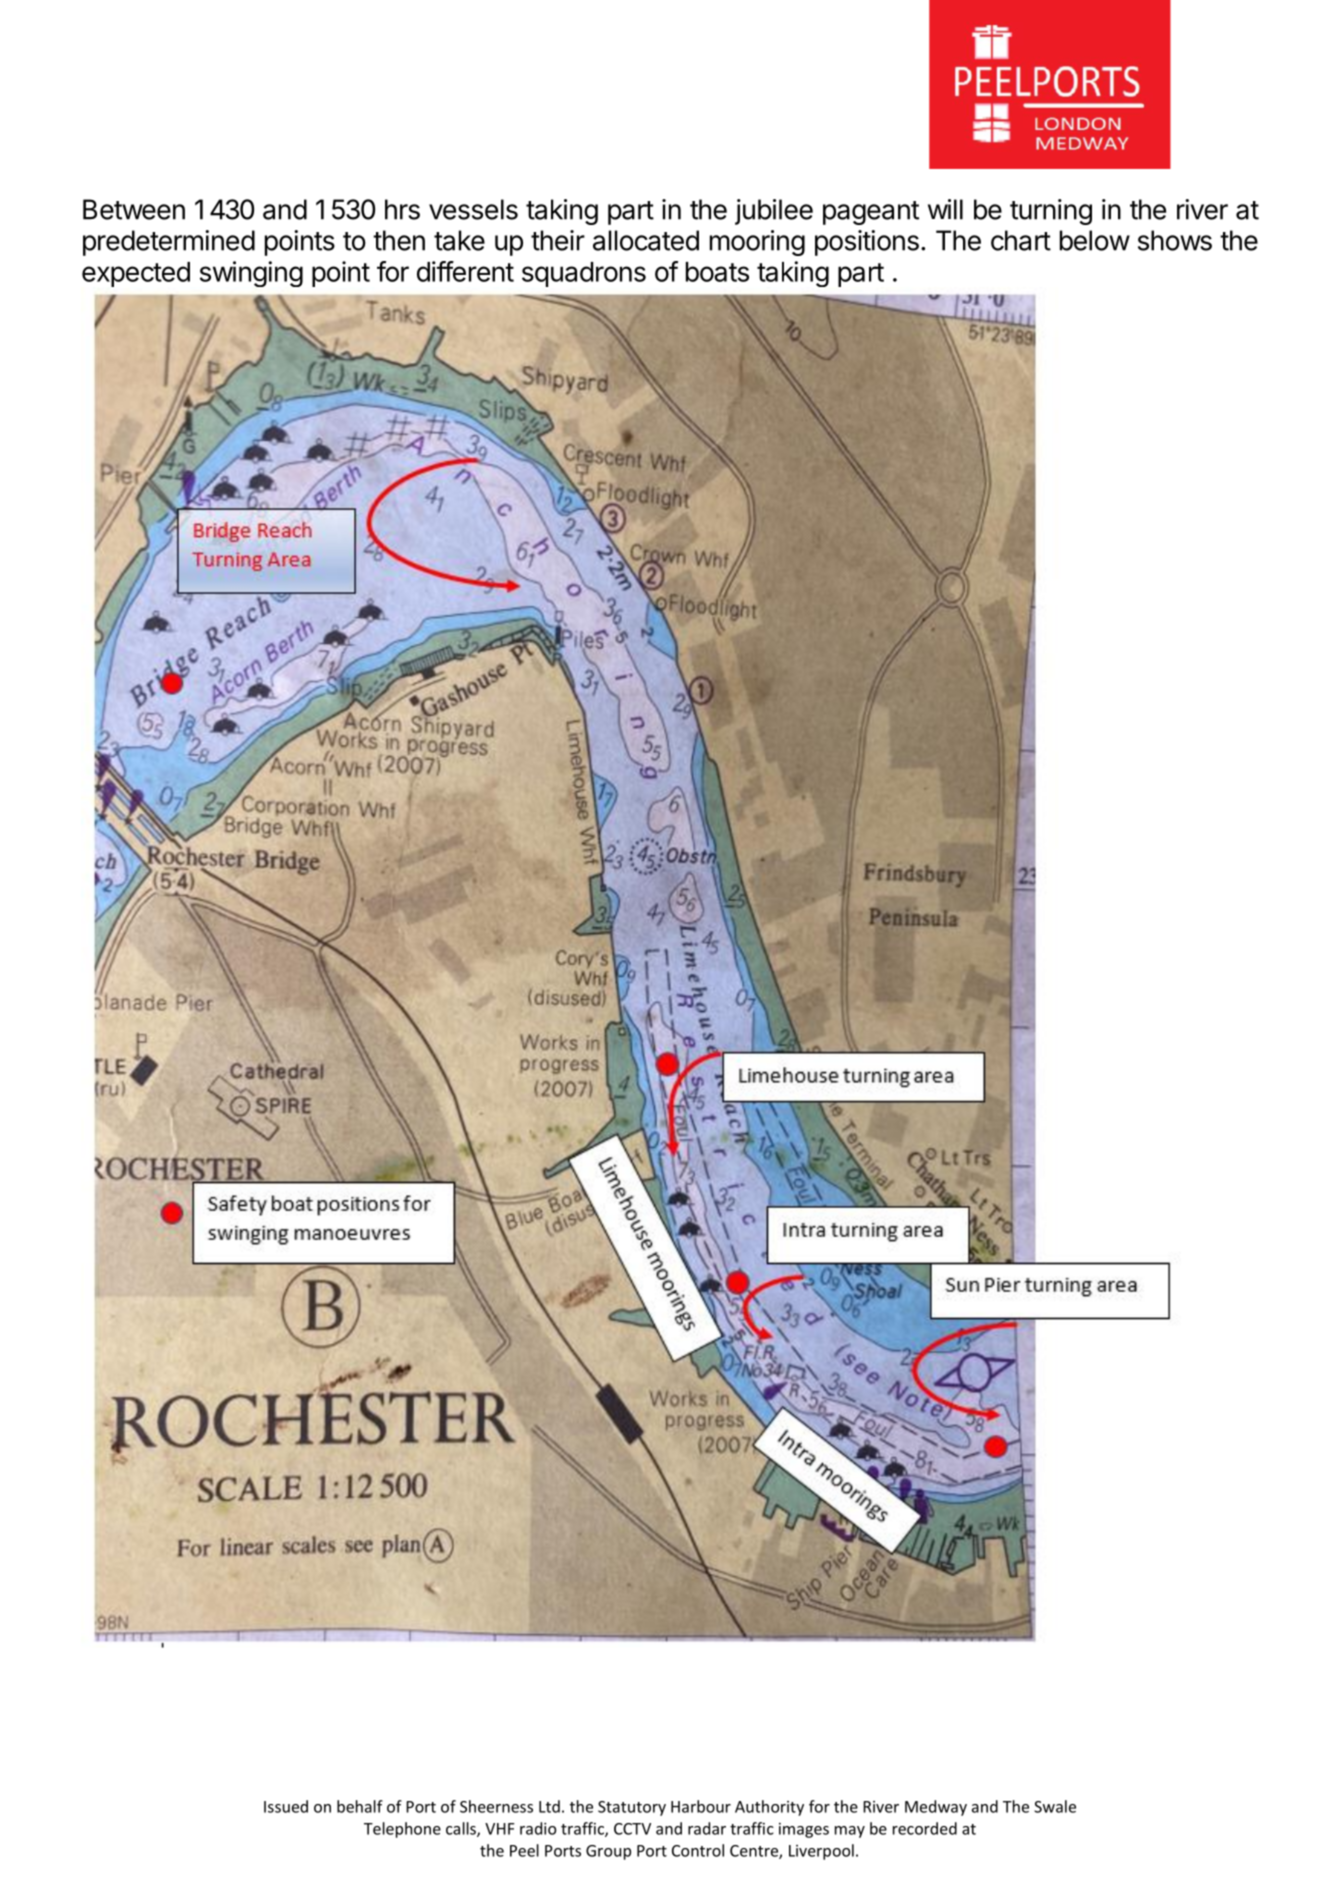 Image resolution: width=1340 pixels, height=1895 pixels. I want to click on Medway, so click(936, 1808).
